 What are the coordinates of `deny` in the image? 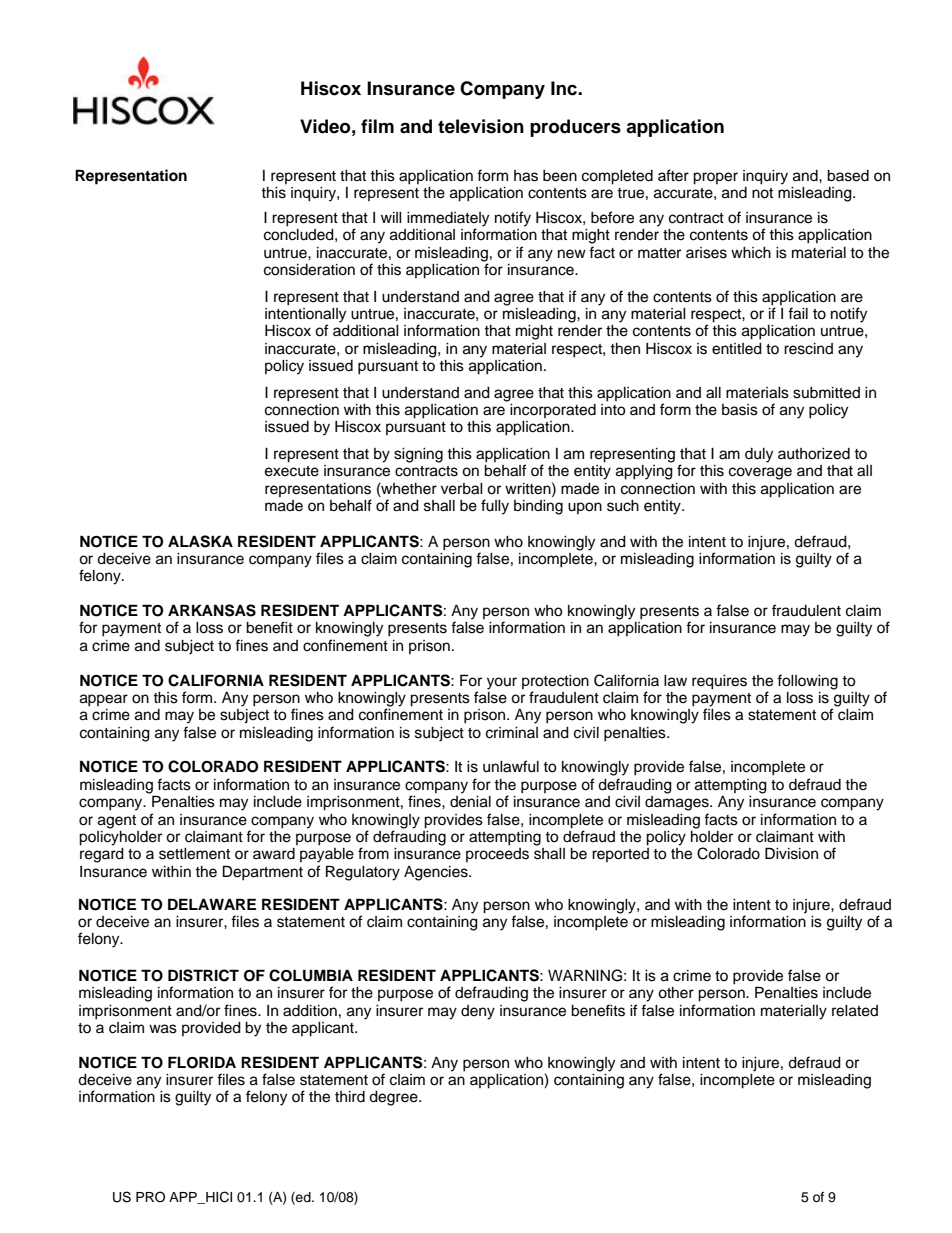 It's located at (478, 1012).
